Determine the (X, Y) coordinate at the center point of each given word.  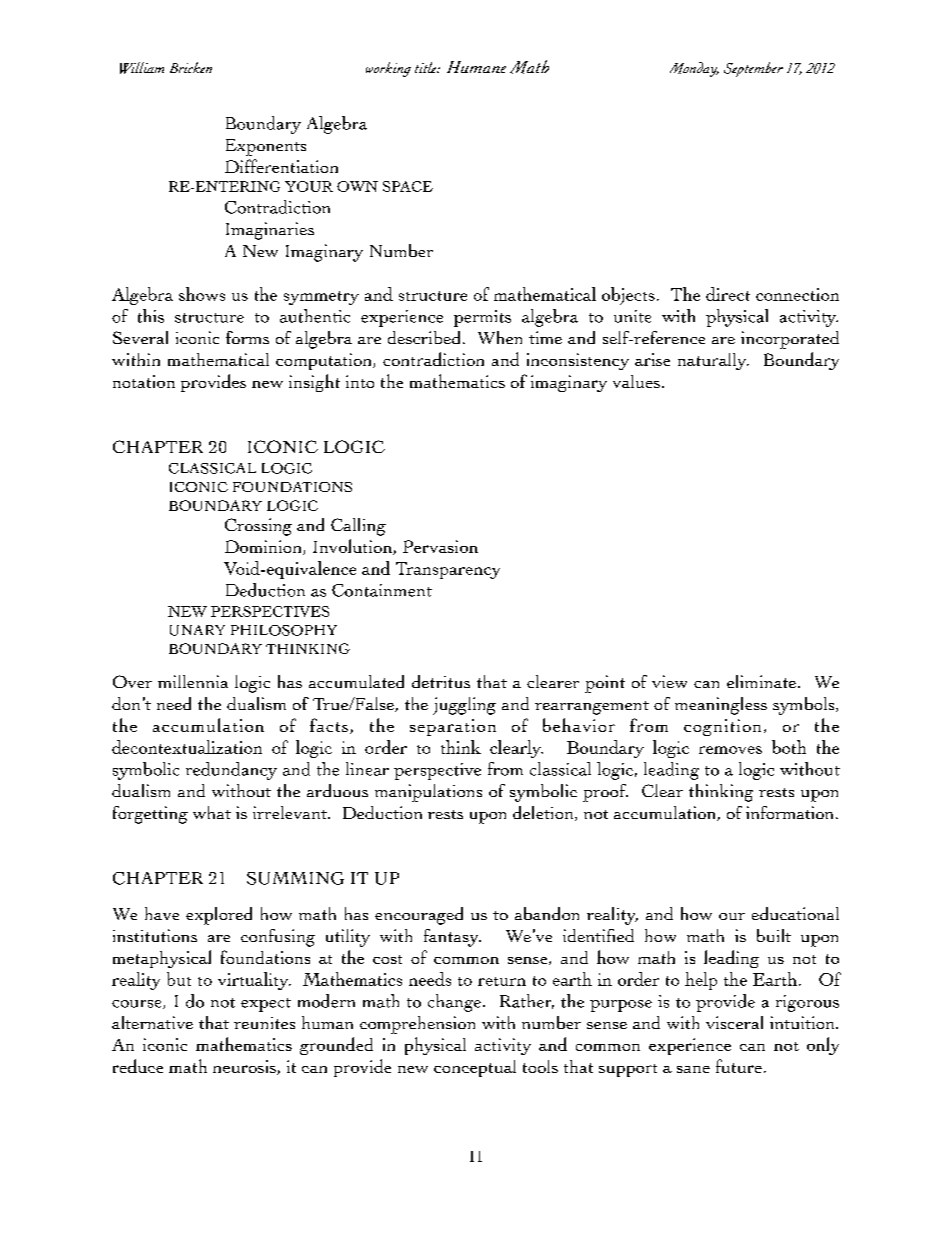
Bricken (191, 67)
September (753, 69)
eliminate (761, 681)
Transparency (448, 570)
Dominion (264, 547)
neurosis (245, 1067)
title (427, 67)
